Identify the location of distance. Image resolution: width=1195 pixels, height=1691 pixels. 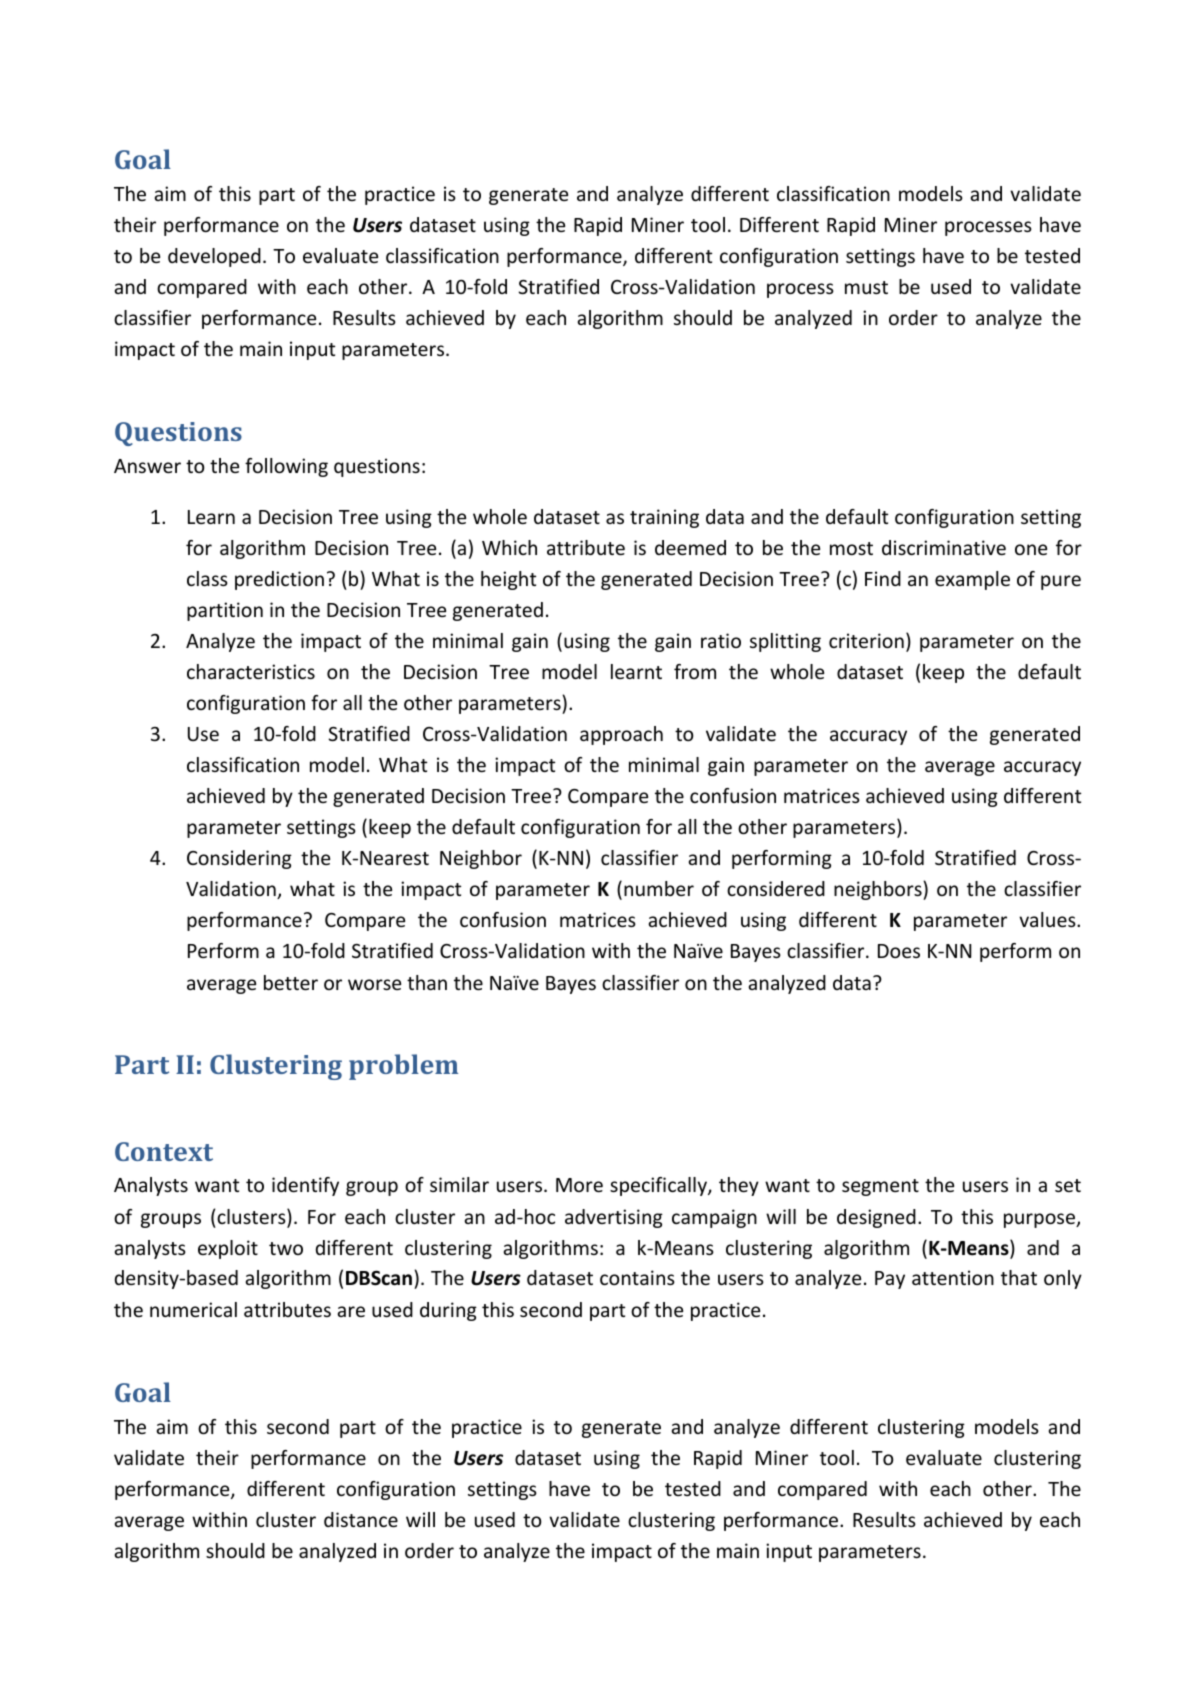
(361, 1519).
